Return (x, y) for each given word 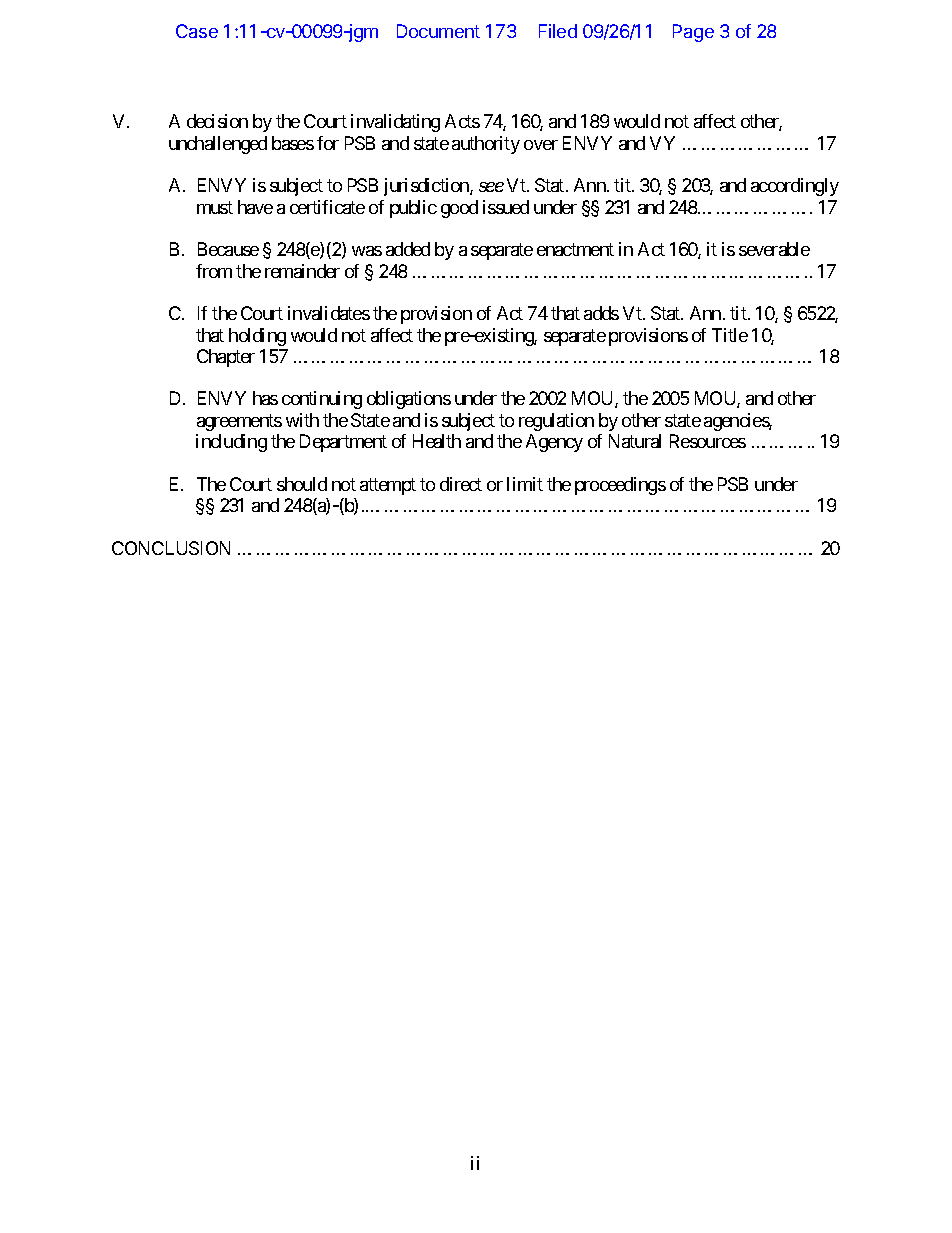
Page (693, 33)
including (231, 443)
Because (228, 249)
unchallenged (218, 145)
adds (601, 313)
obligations (409, 400)
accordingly (795, 187)
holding (257, 337)
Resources (708, 441)
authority (486, 145)
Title (730, 335)
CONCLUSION (171, 548)
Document (438, 31)
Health (437, 441)
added (408, 249)
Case (197, 31)
